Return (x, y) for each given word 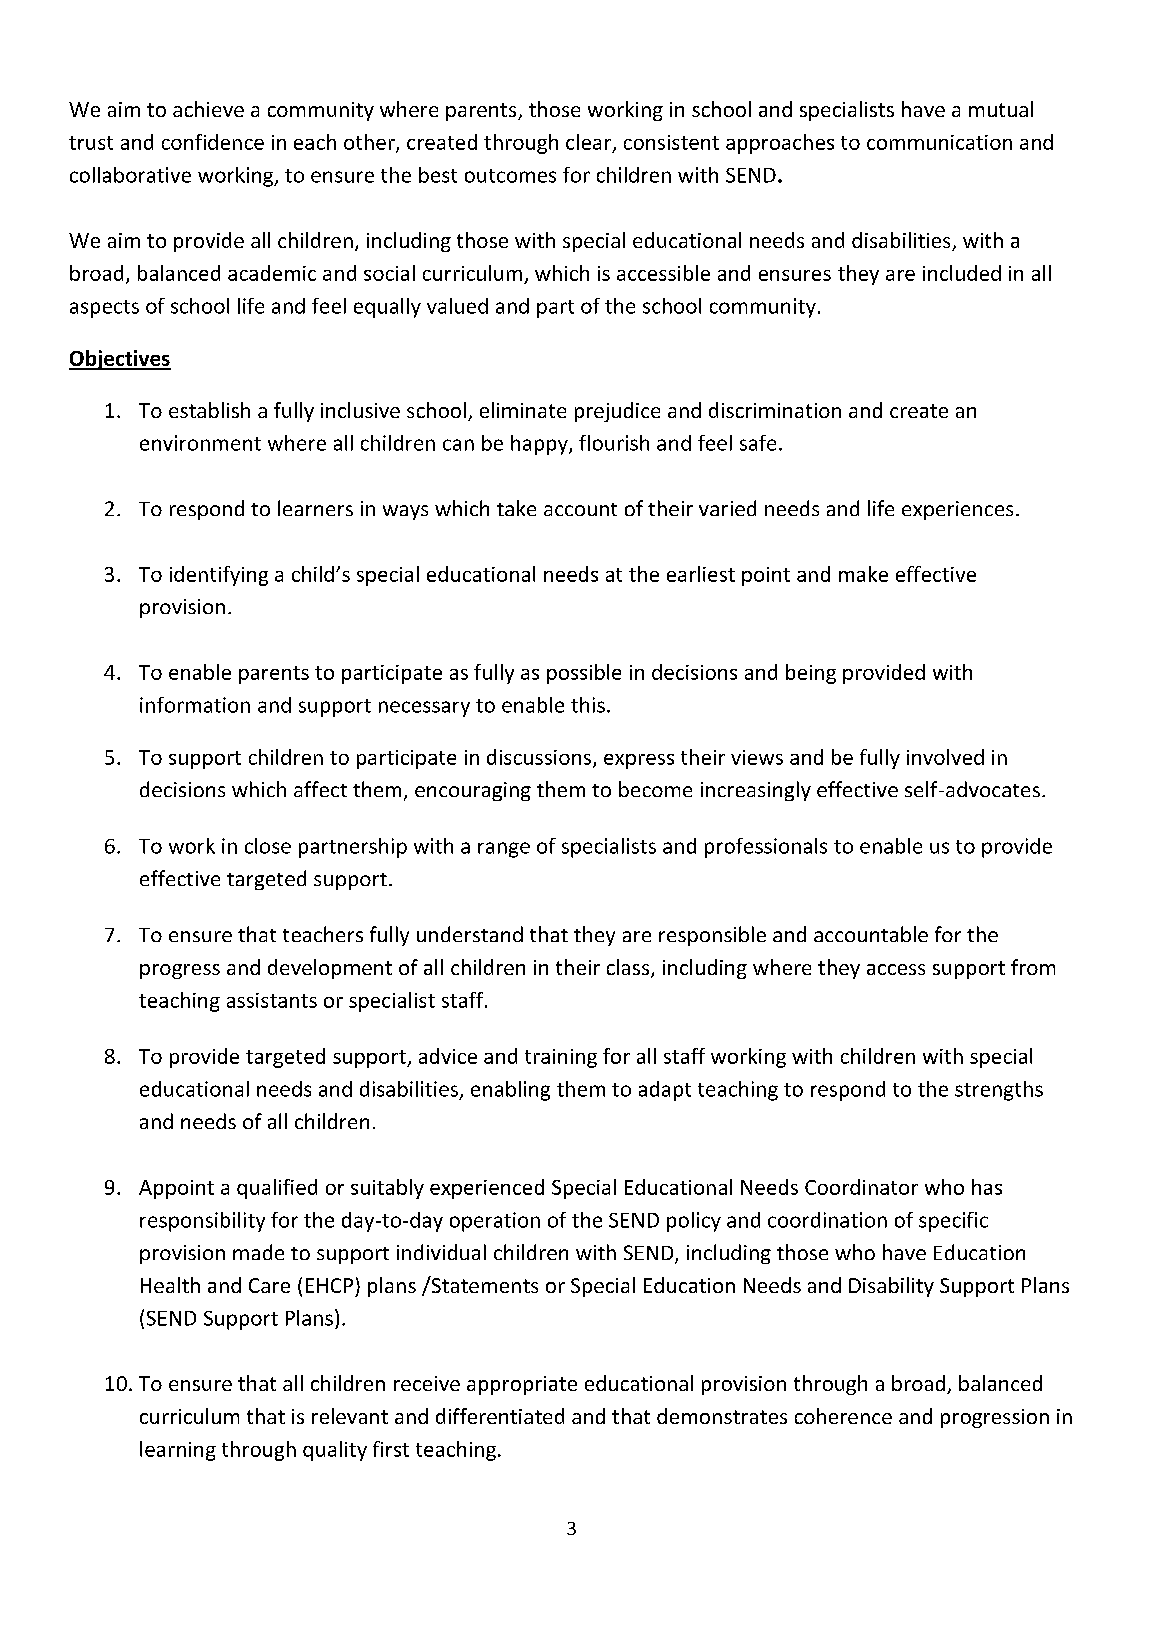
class (629, 968)
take (516, 508)
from (1033, 967)
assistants (272, 1000)
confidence (213, 142)
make (863, 574)
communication (939, 142)
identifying (219, 576)
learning (178, 1451)
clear (588, 142)
